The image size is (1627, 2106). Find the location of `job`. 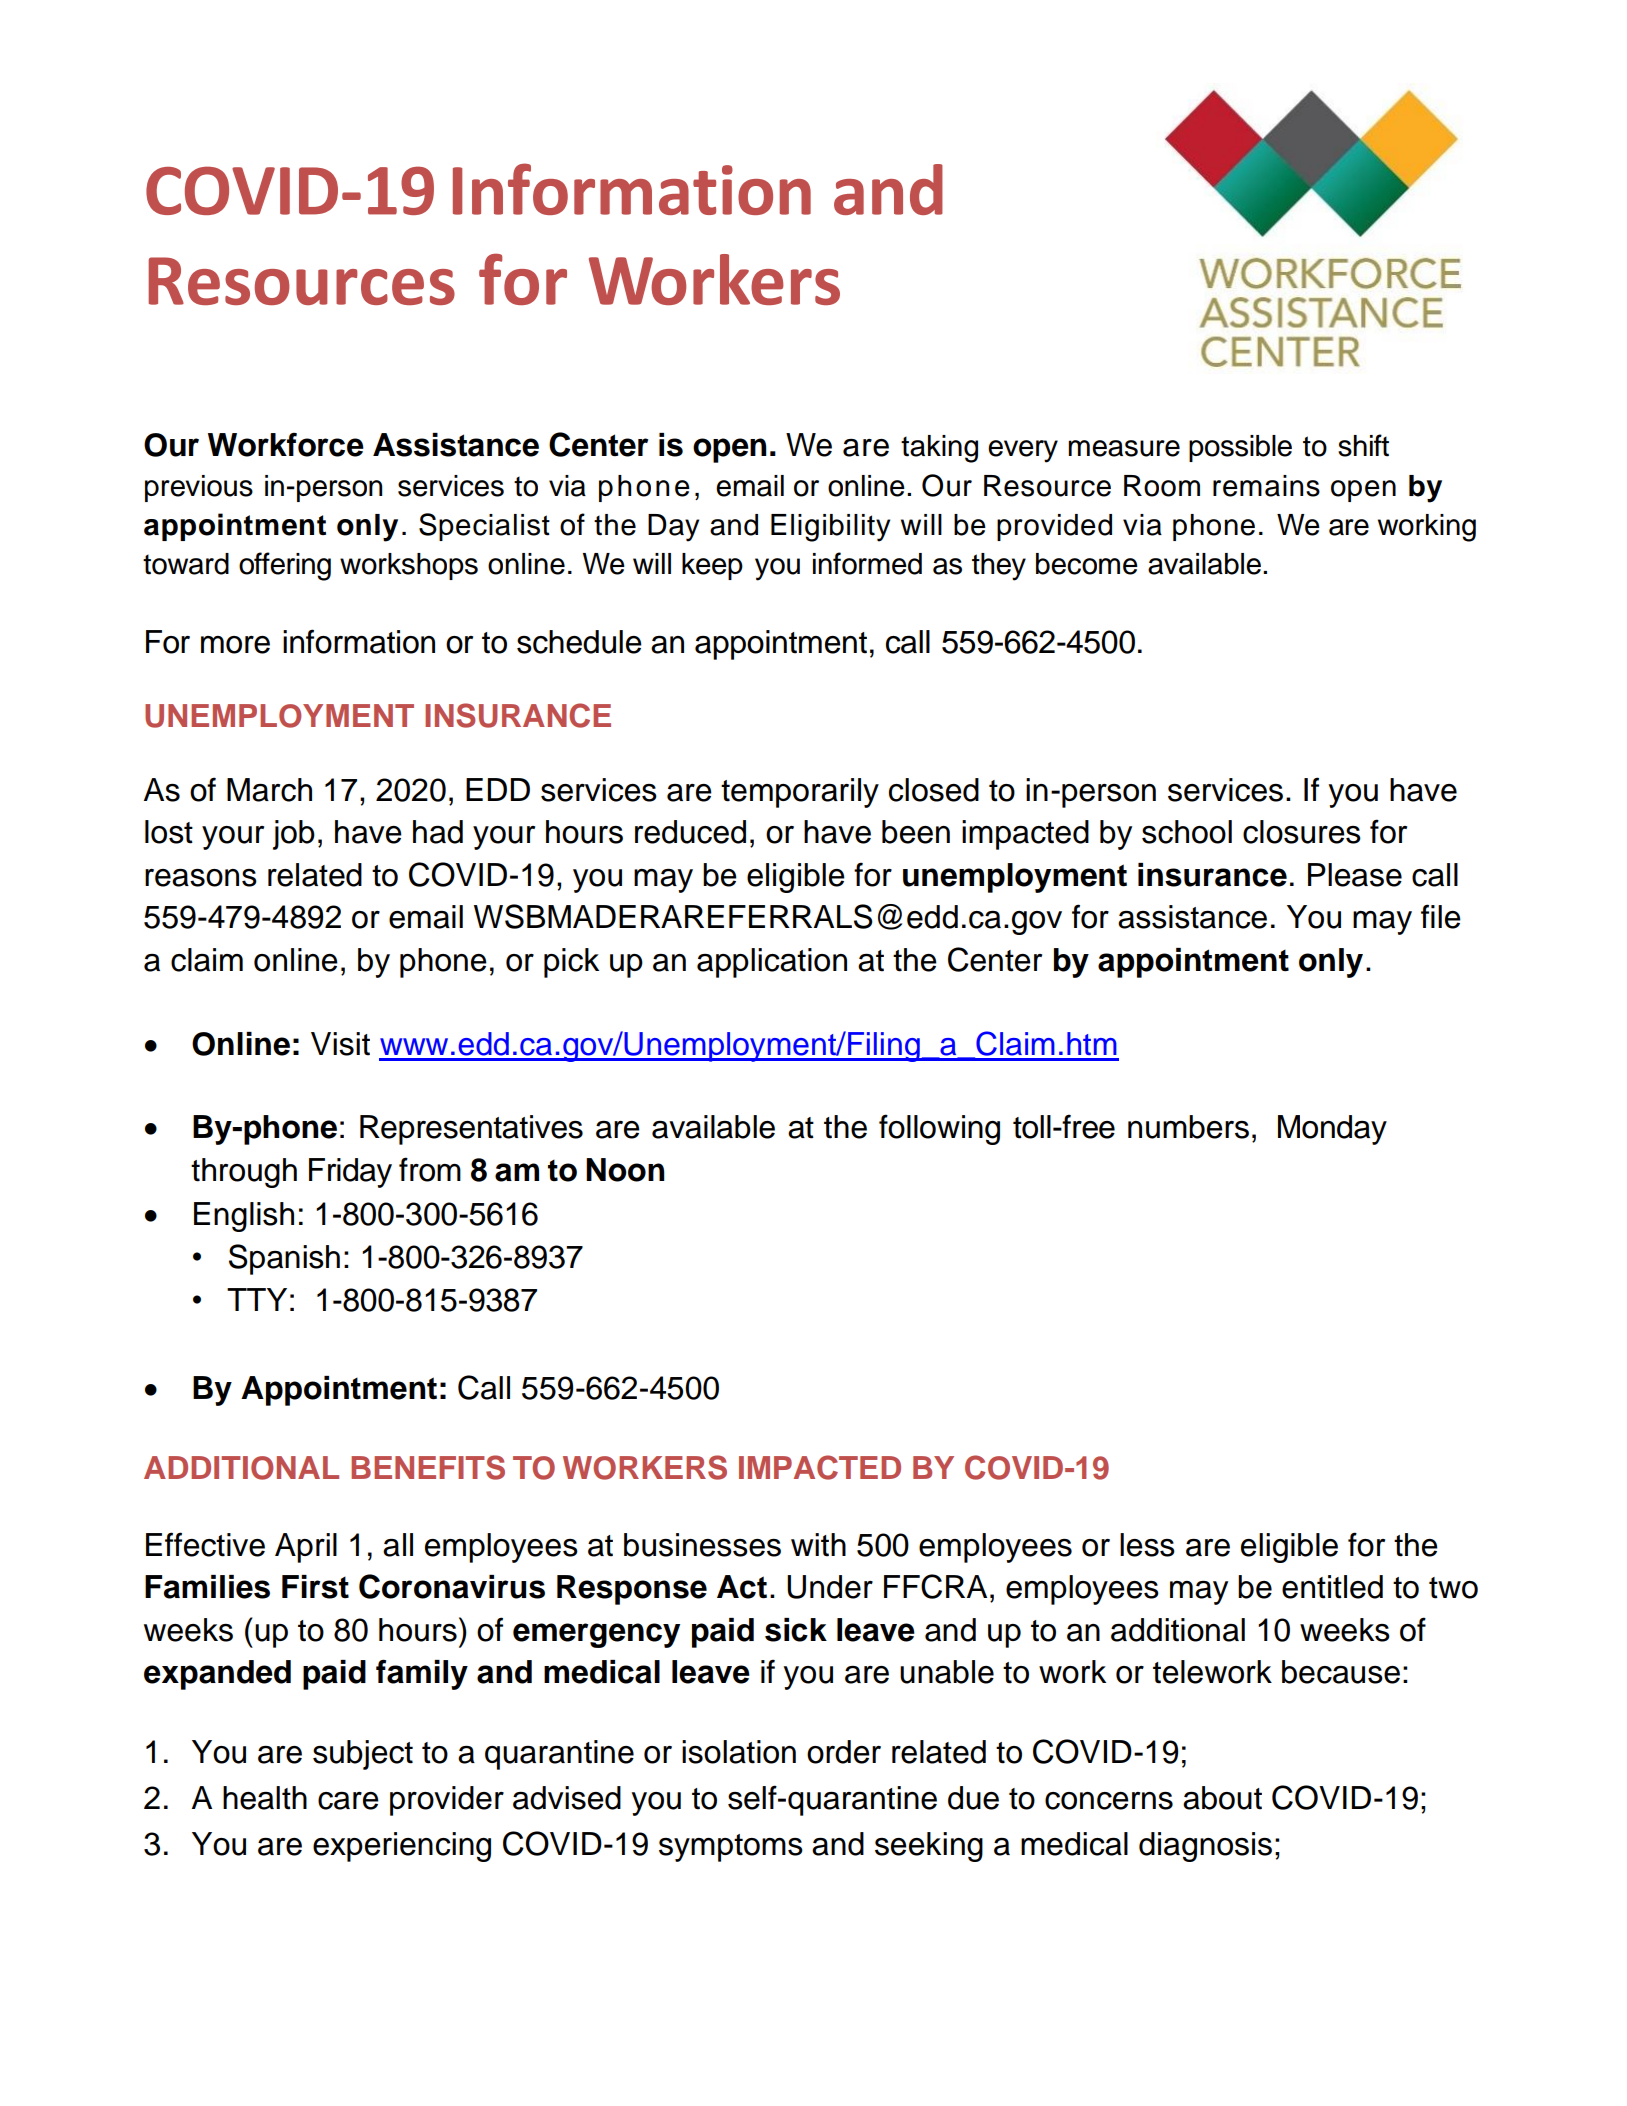

job is located at coordinates (294, 835).
